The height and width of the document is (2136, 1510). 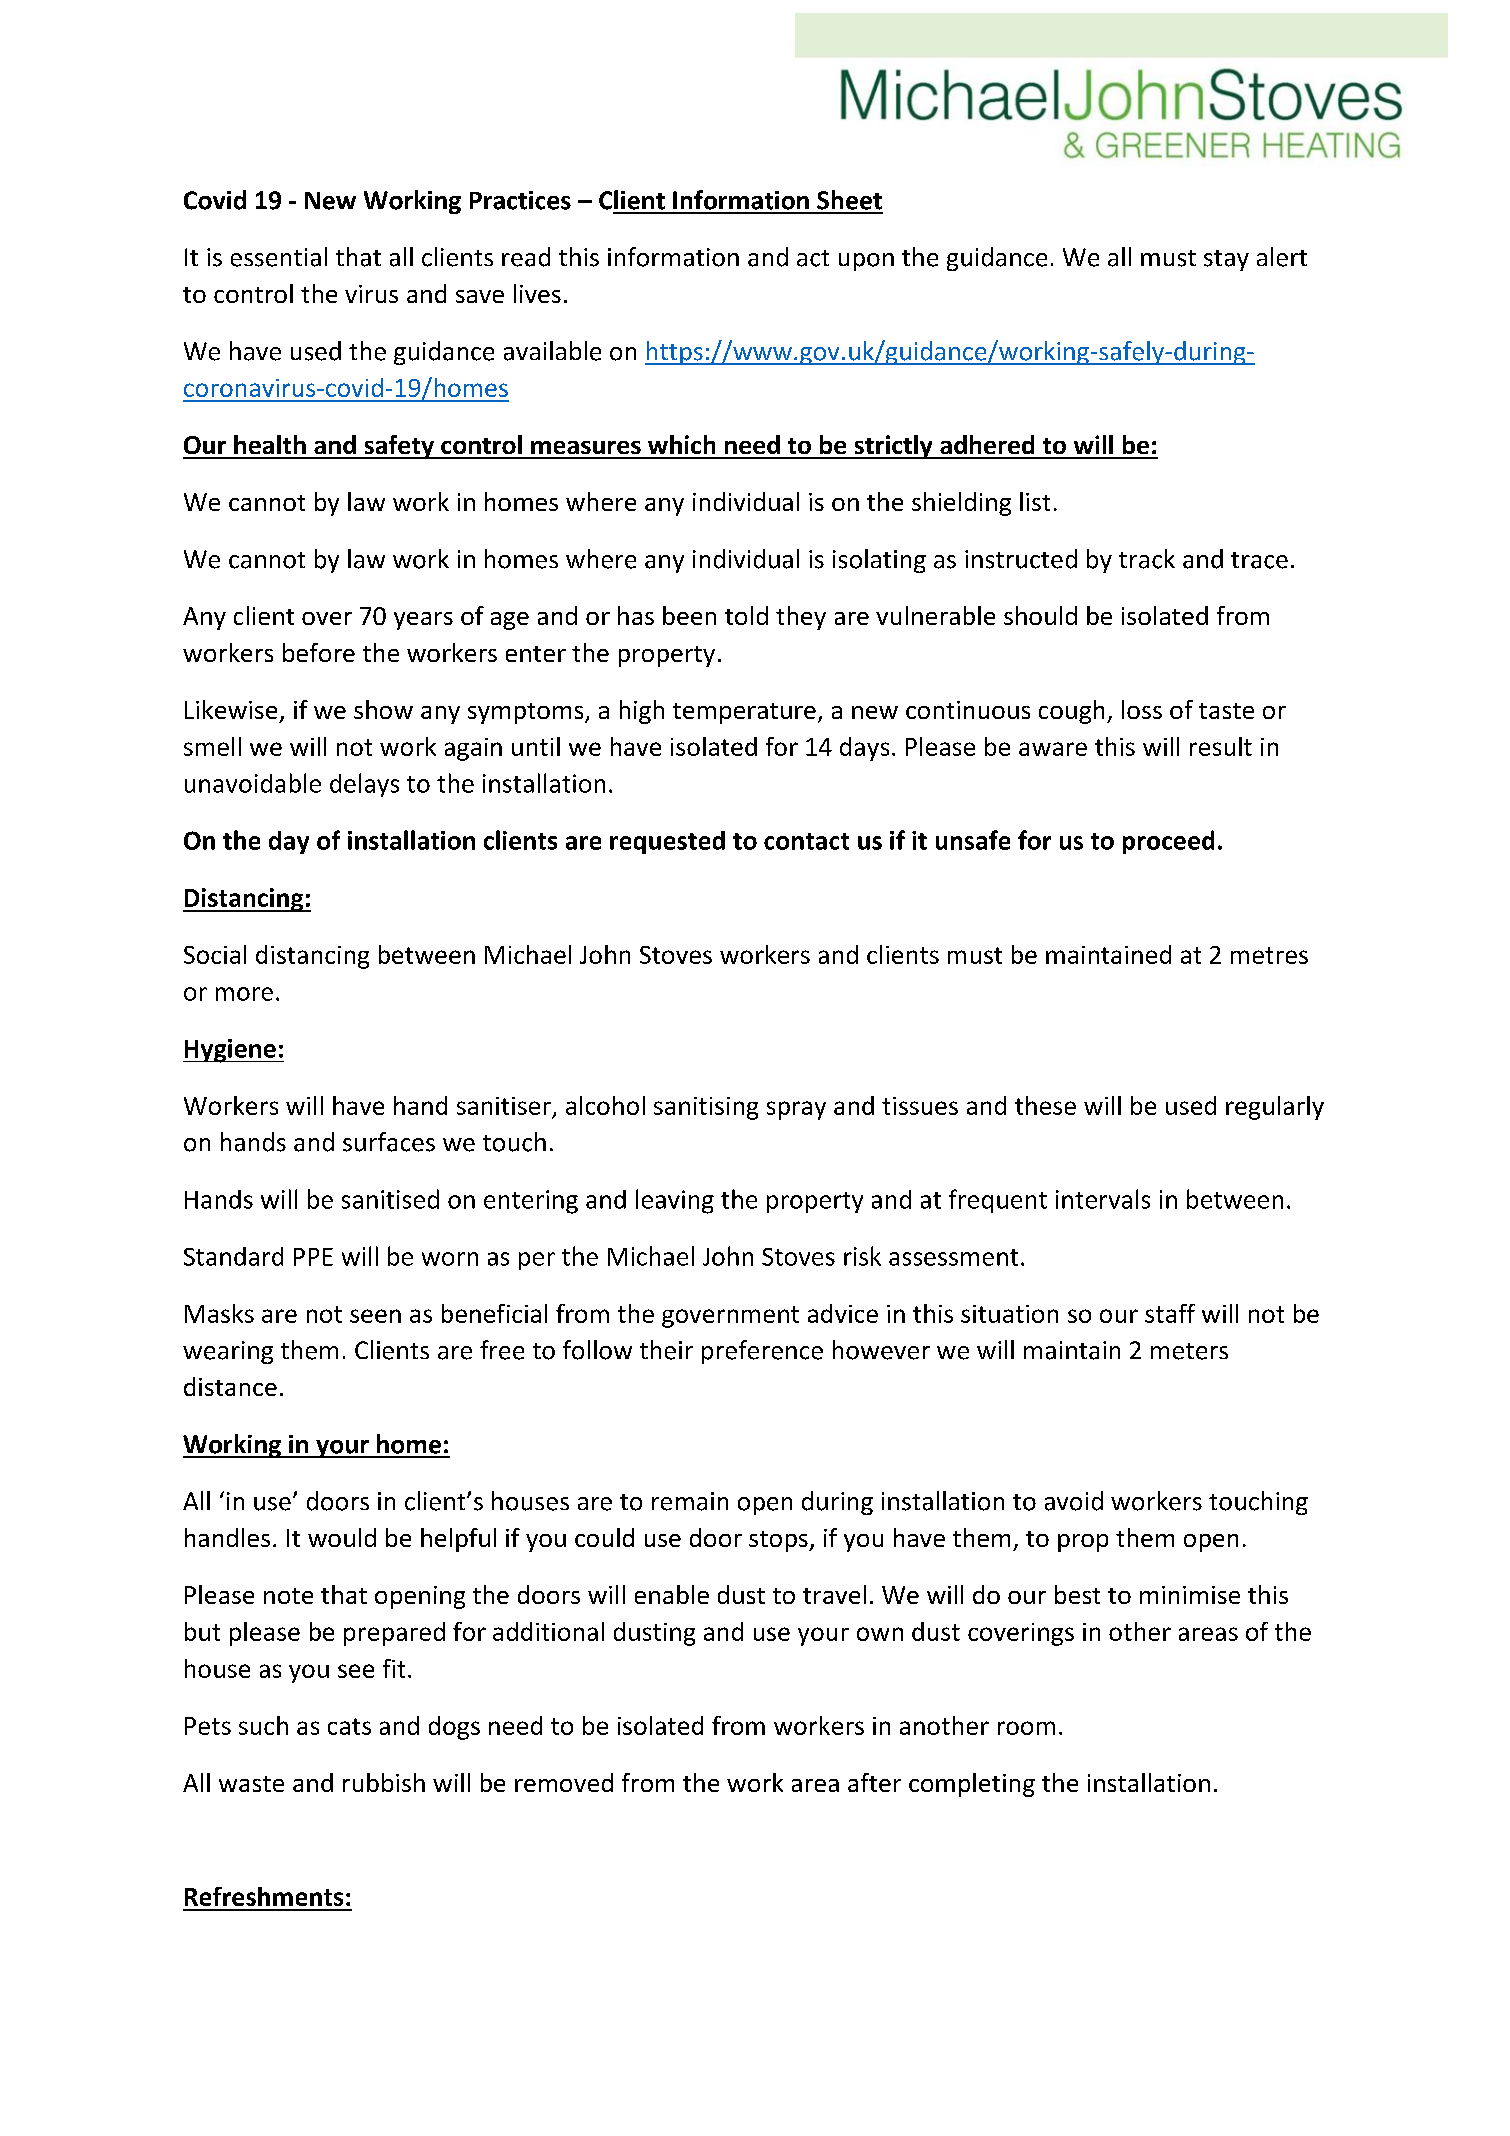 What do you see at coordinates (279, 257) in the document?
I see `essential` at bounding box center [279, 257].
